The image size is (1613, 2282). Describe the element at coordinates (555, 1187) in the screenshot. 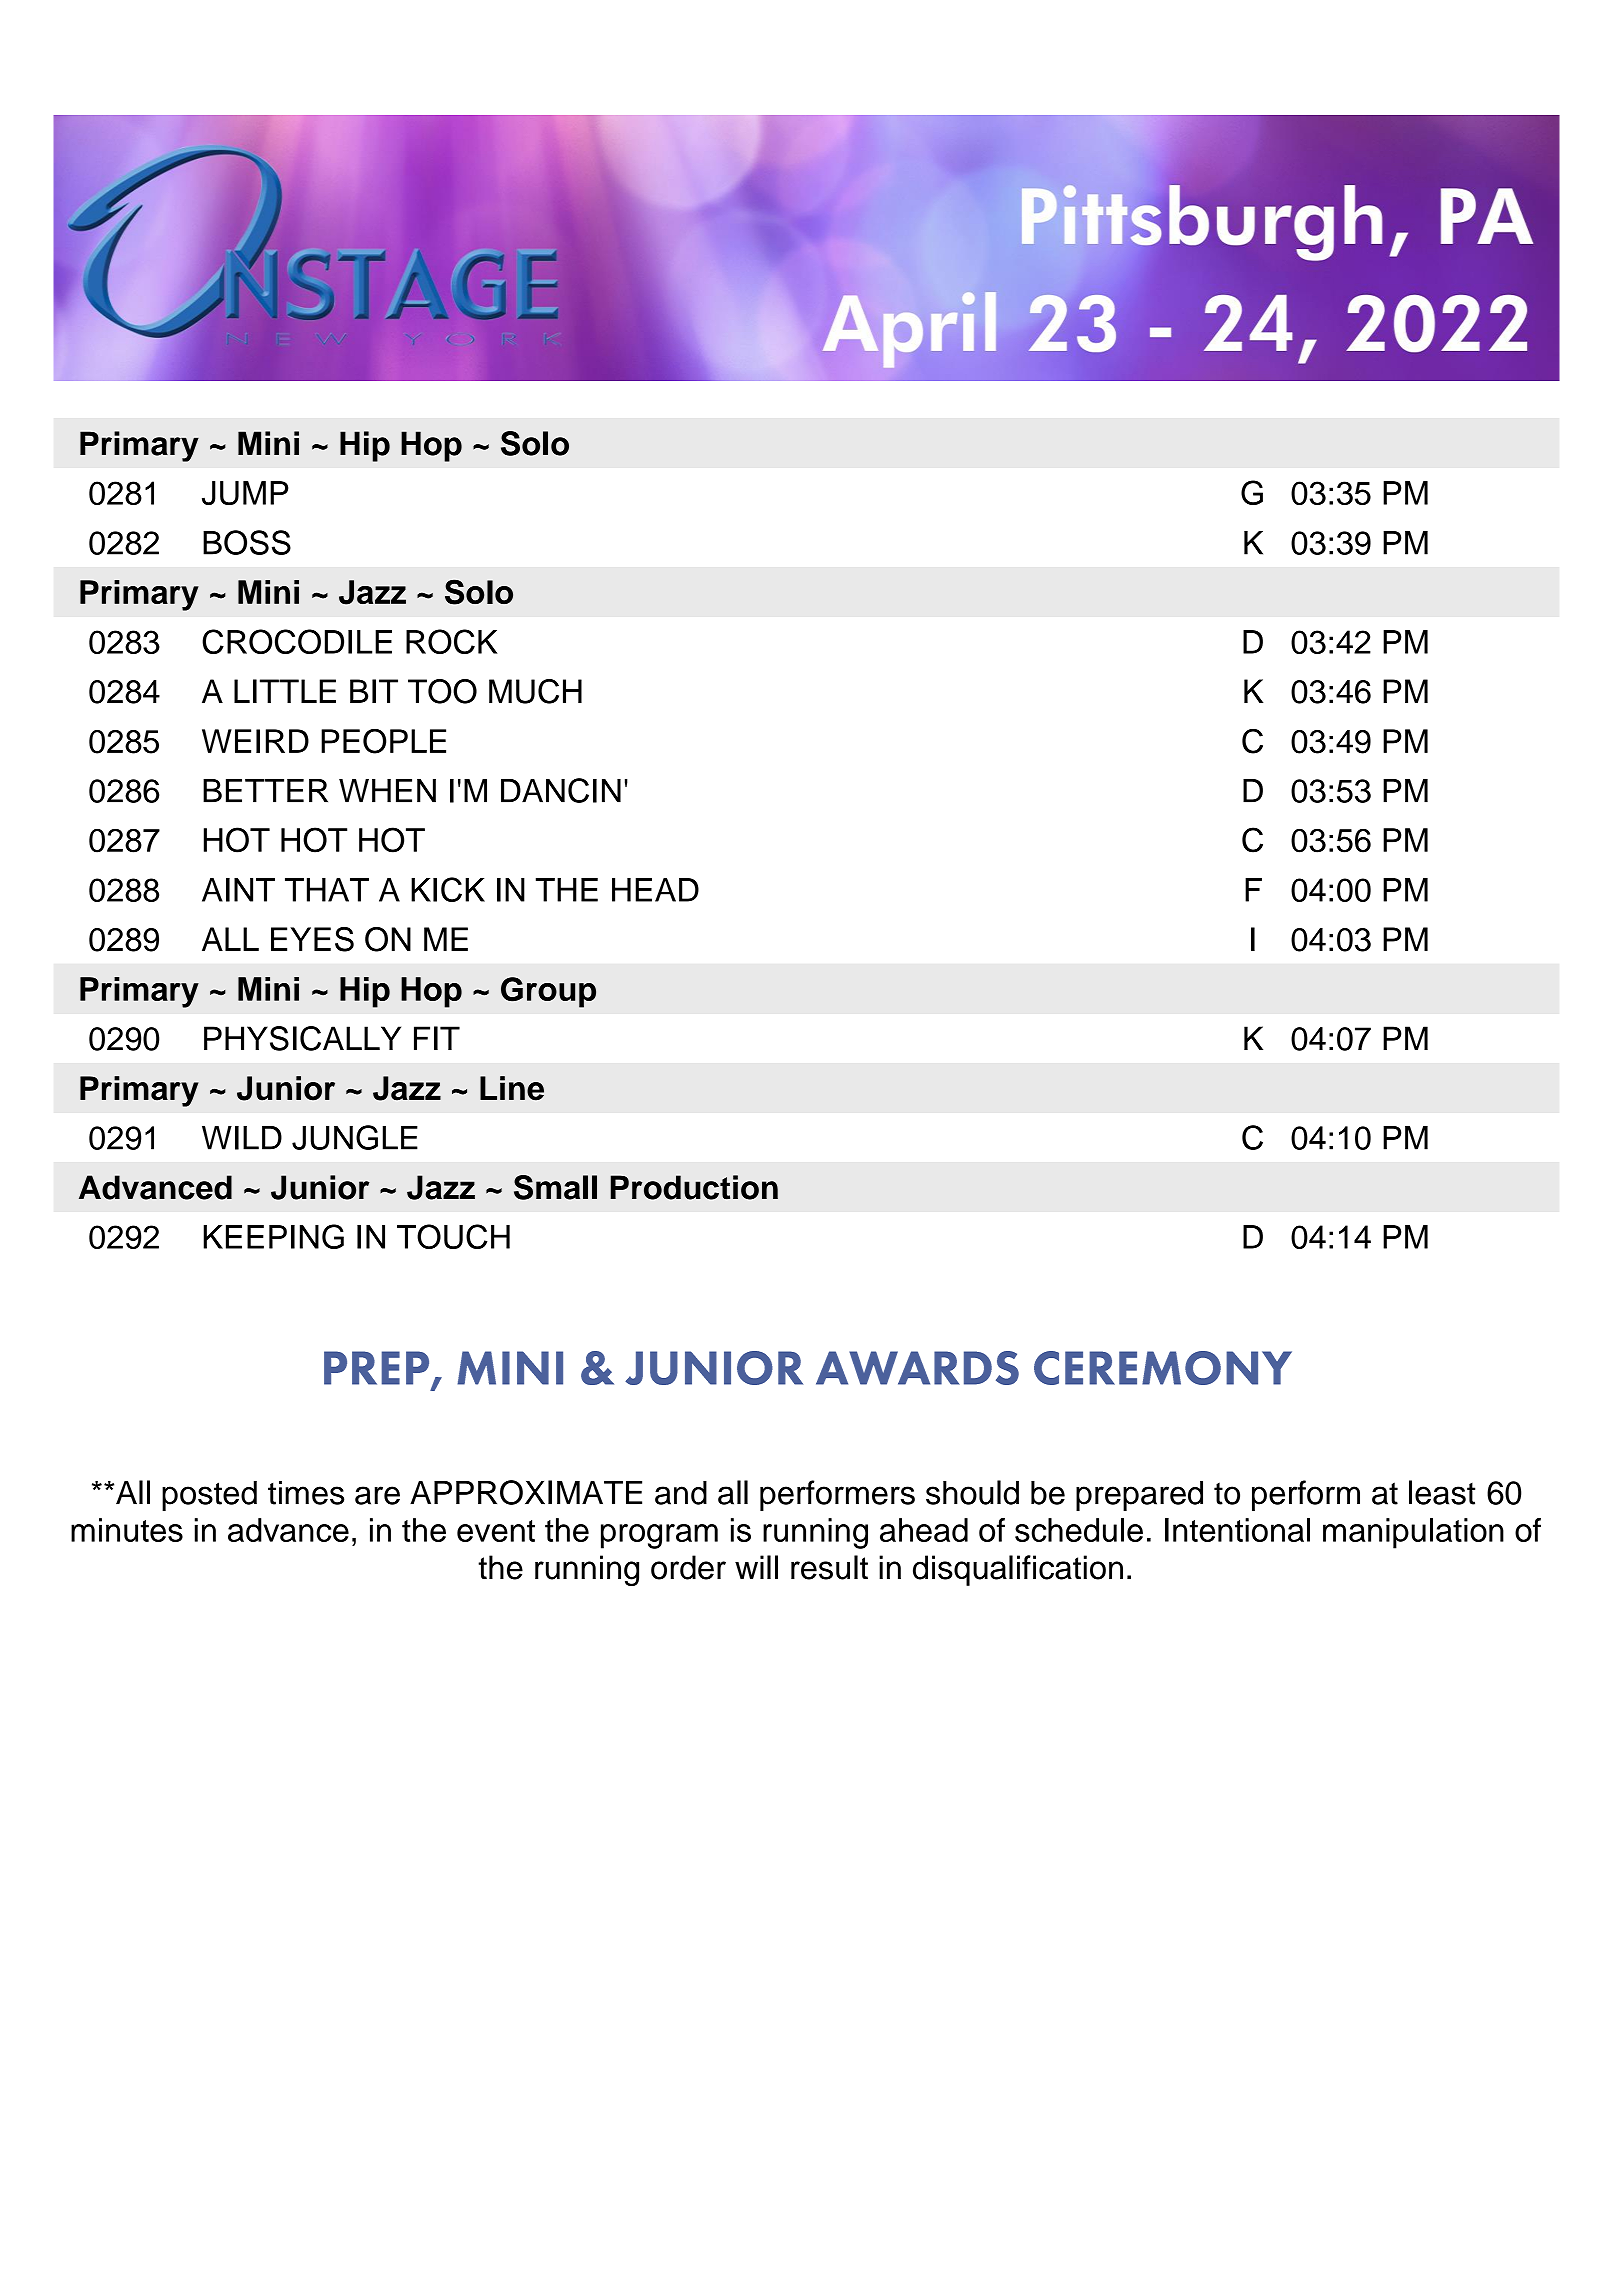

I see `Small` at that location.
